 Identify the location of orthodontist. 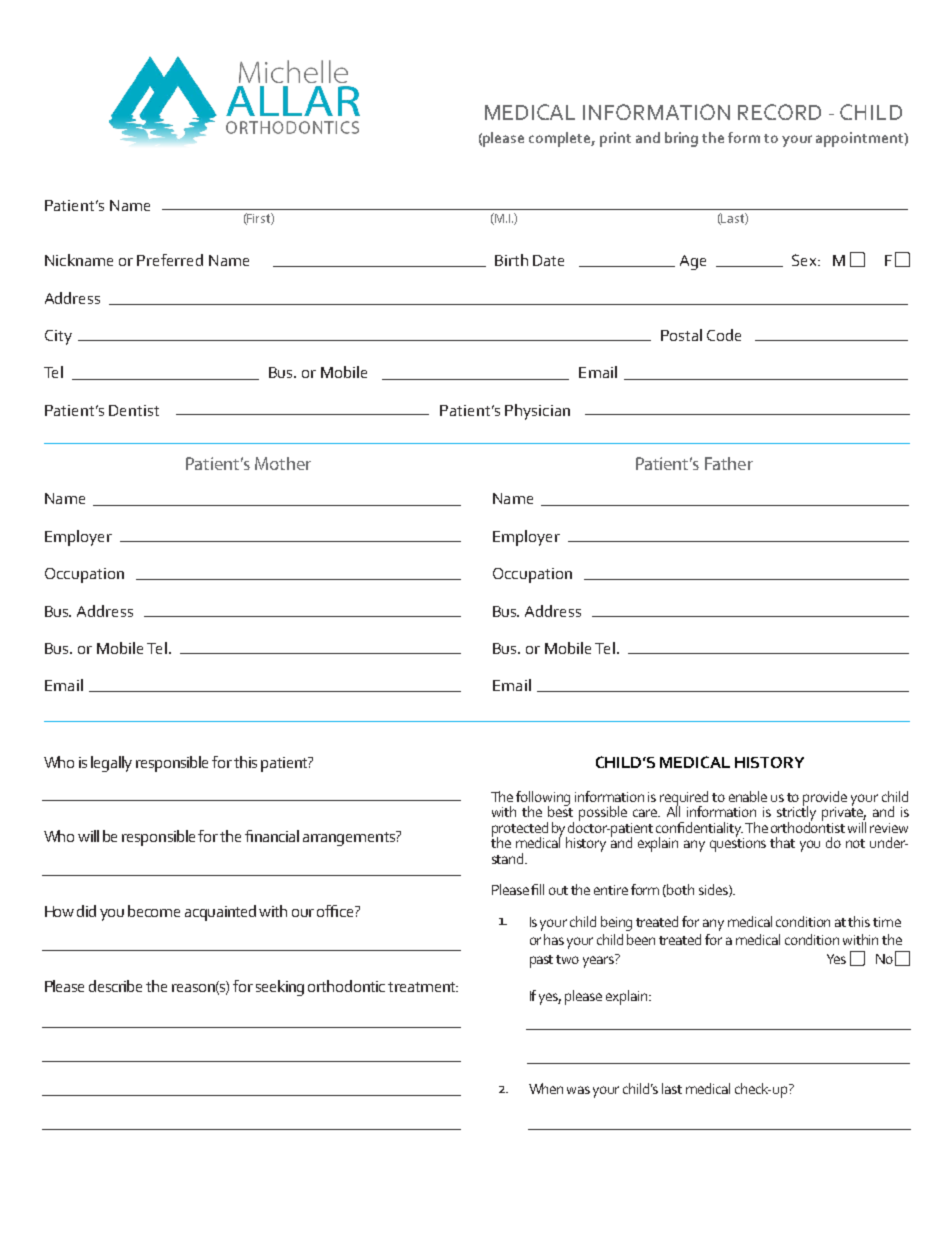
(808, 826).
